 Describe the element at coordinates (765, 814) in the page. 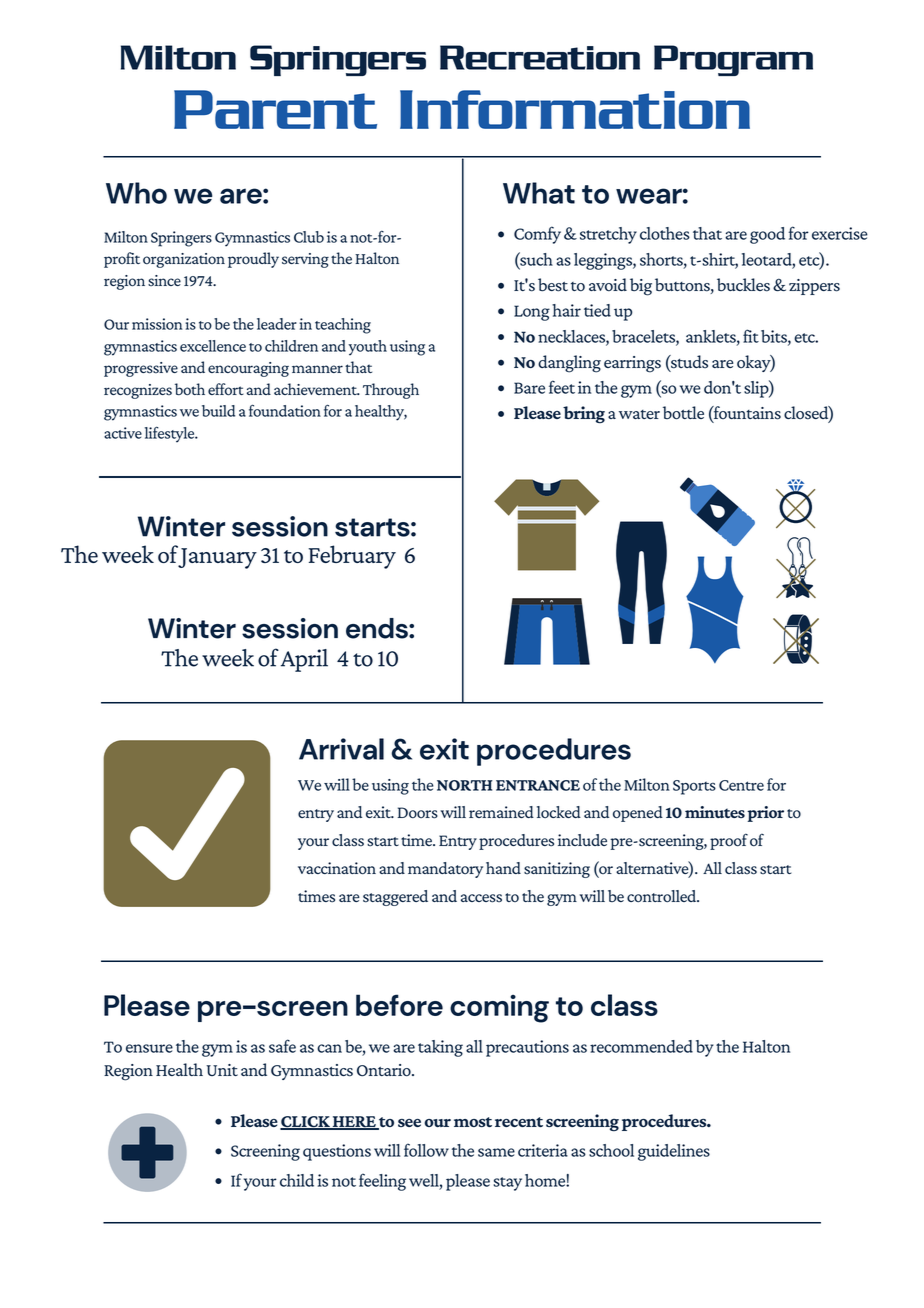

I see `prior` at that location.
